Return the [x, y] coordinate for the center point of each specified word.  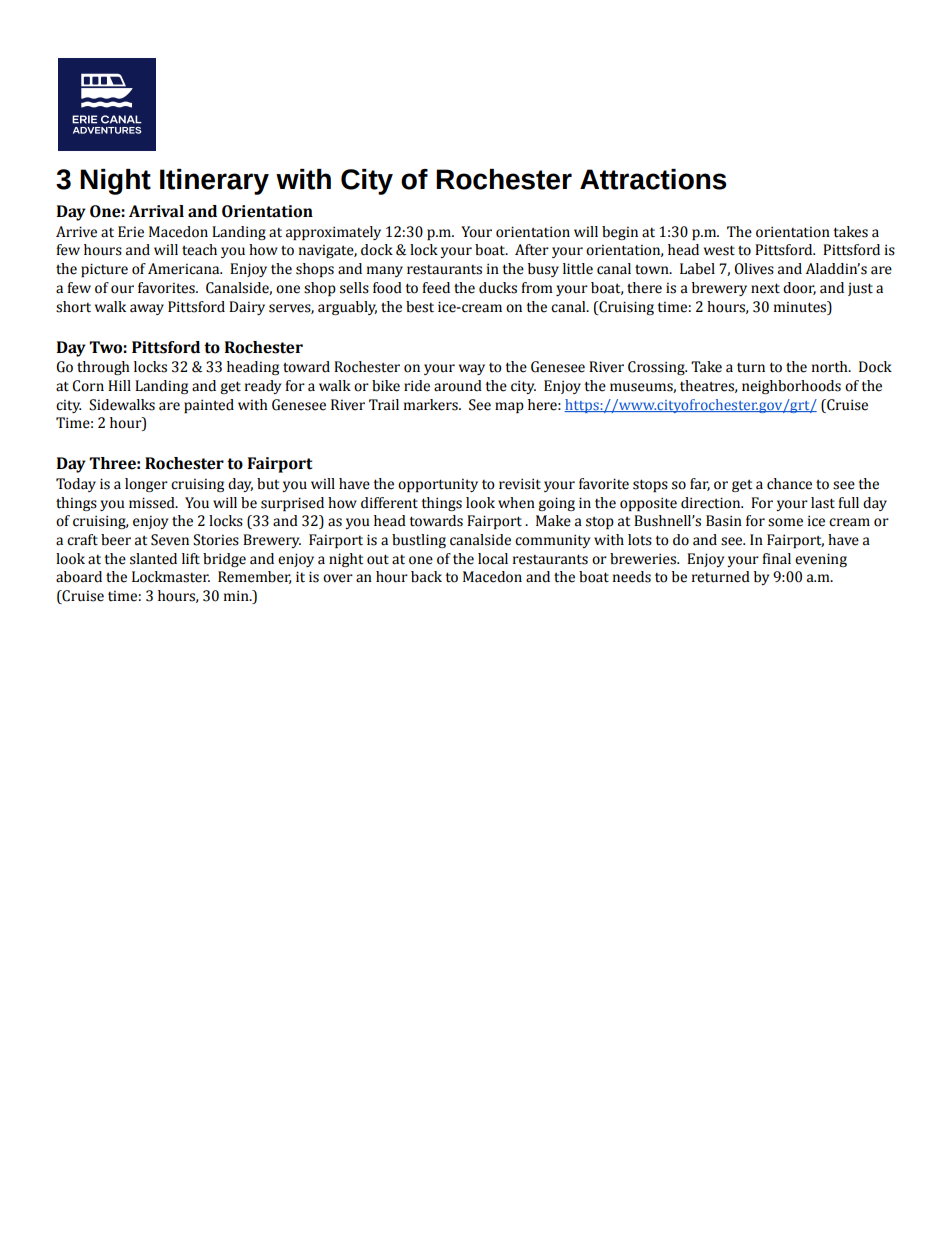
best [420, 307]
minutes [801, 307]
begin [620, 233]
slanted [153, 559]
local [493, 559]
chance [789, 484]
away [147, 309]
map [509, 407]
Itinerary [214, 182]
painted [209, 406]
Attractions [653, 179]
